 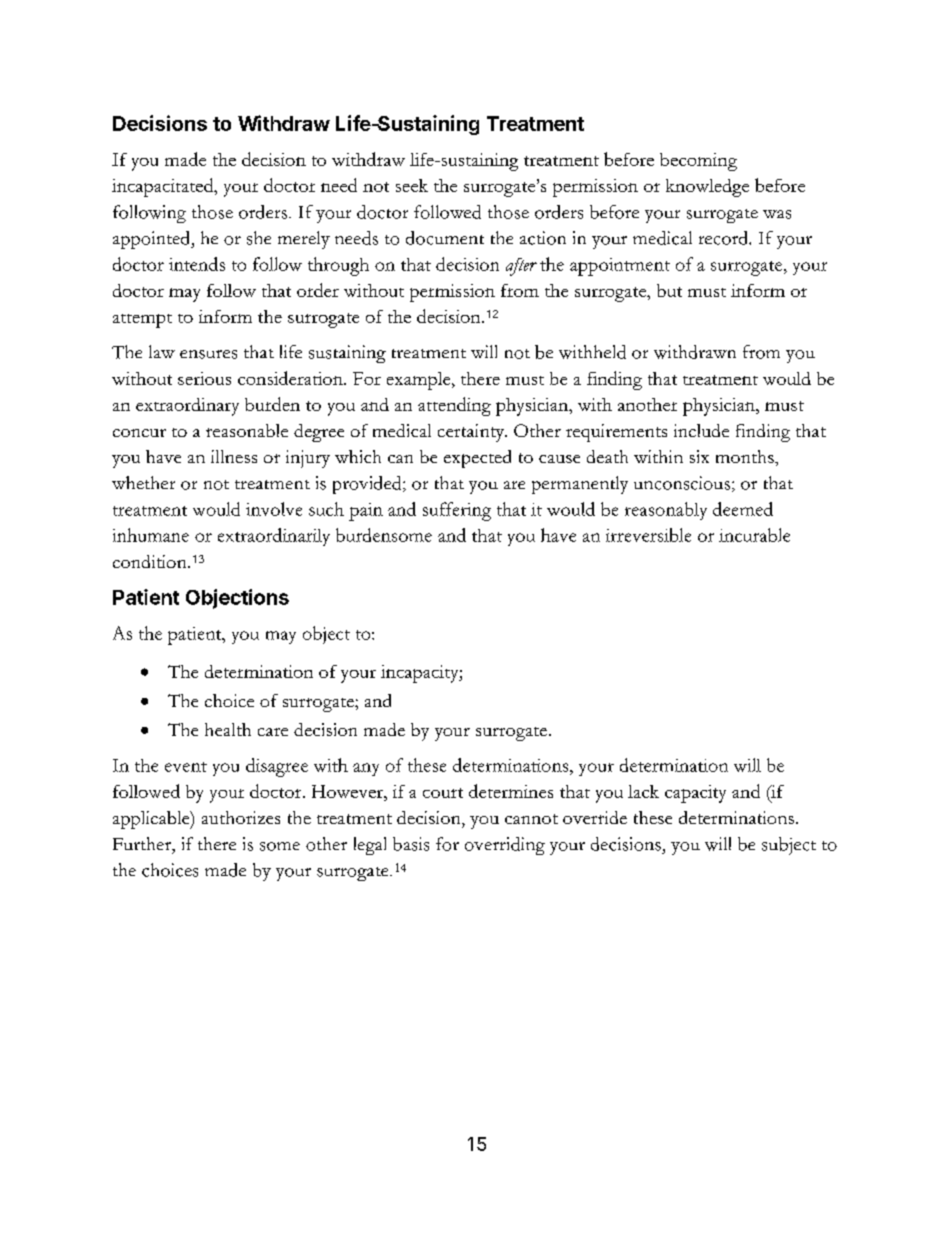 What do you see at coordinates (505, 846) in the screenshot?
I see `overriding` at bounding box center [505, 846].
